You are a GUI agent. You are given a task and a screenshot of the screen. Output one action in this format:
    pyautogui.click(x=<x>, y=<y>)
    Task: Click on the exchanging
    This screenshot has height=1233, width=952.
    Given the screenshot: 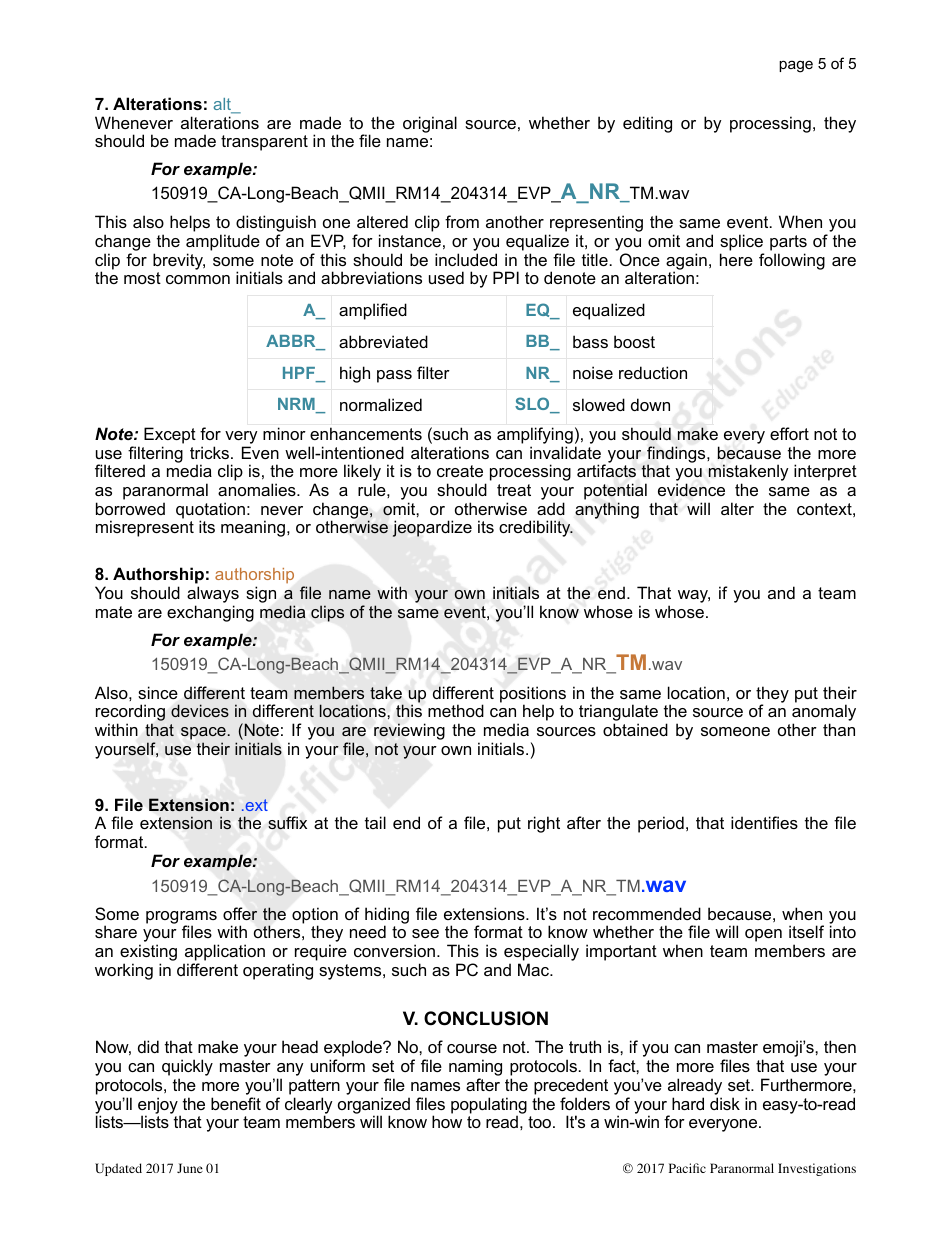 What is the action you would take?
    pyautogui.click(x=210, y=613)
